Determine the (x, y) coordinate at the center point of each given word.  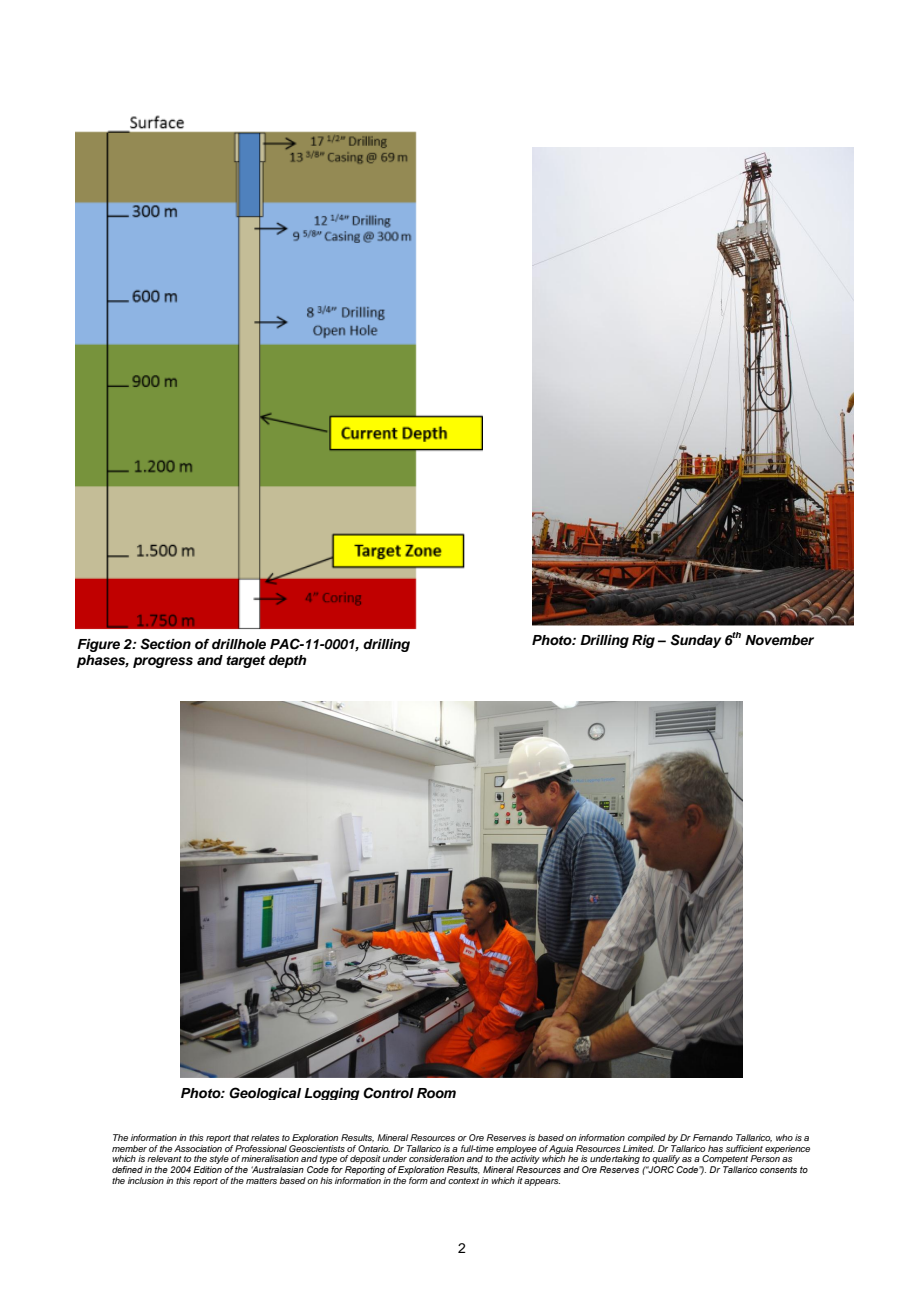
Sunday (695, 641)
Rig (643, 641)
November (779, 640)
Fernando (713, 1137)
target (246, 662)
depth (288, 661)
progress (163, 662)
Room (436, 1093)
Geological (265, 1093)
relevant (164, 1158)
